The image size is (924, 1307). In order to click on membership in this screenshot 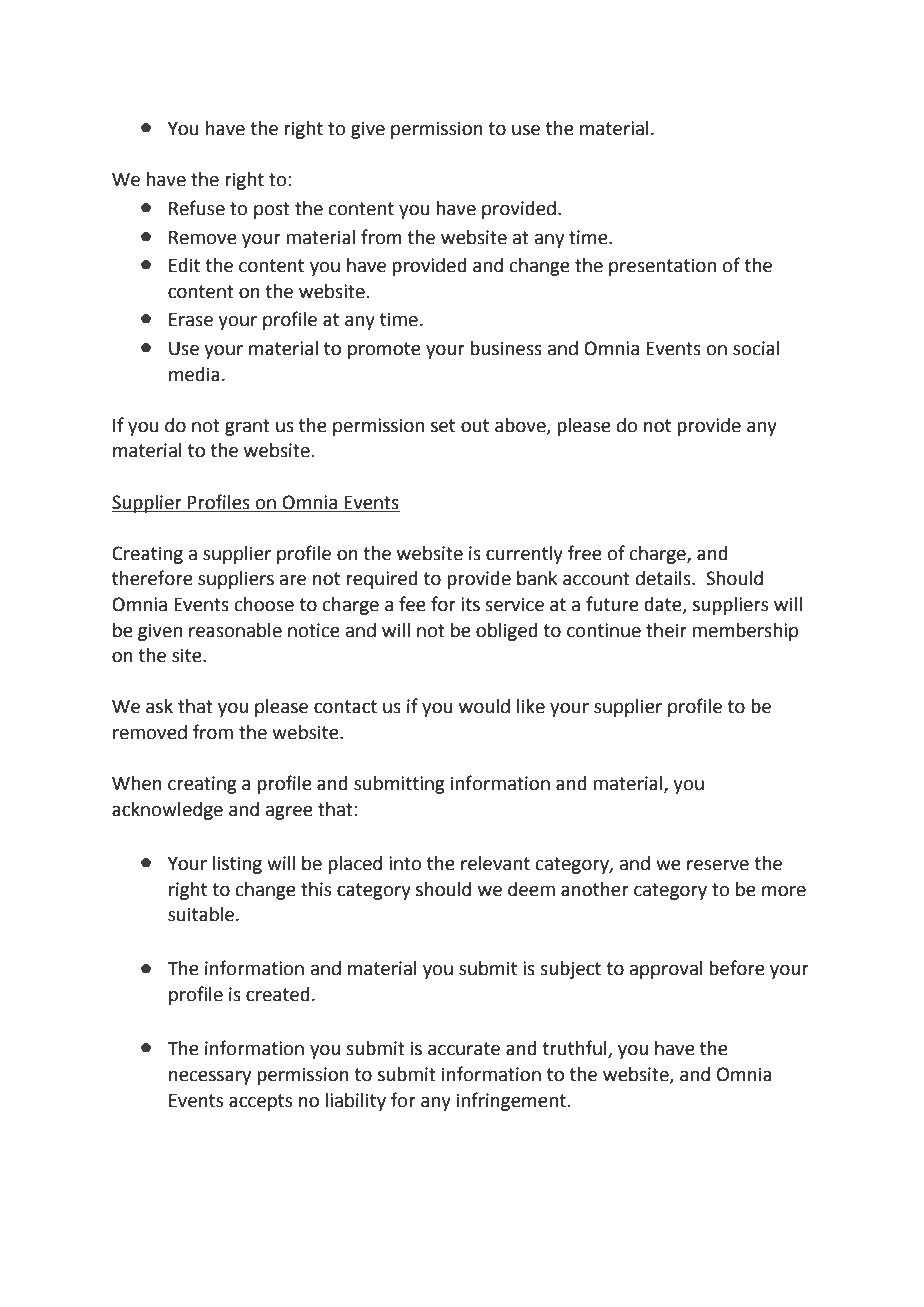, I will do `click(745, 632)`.
